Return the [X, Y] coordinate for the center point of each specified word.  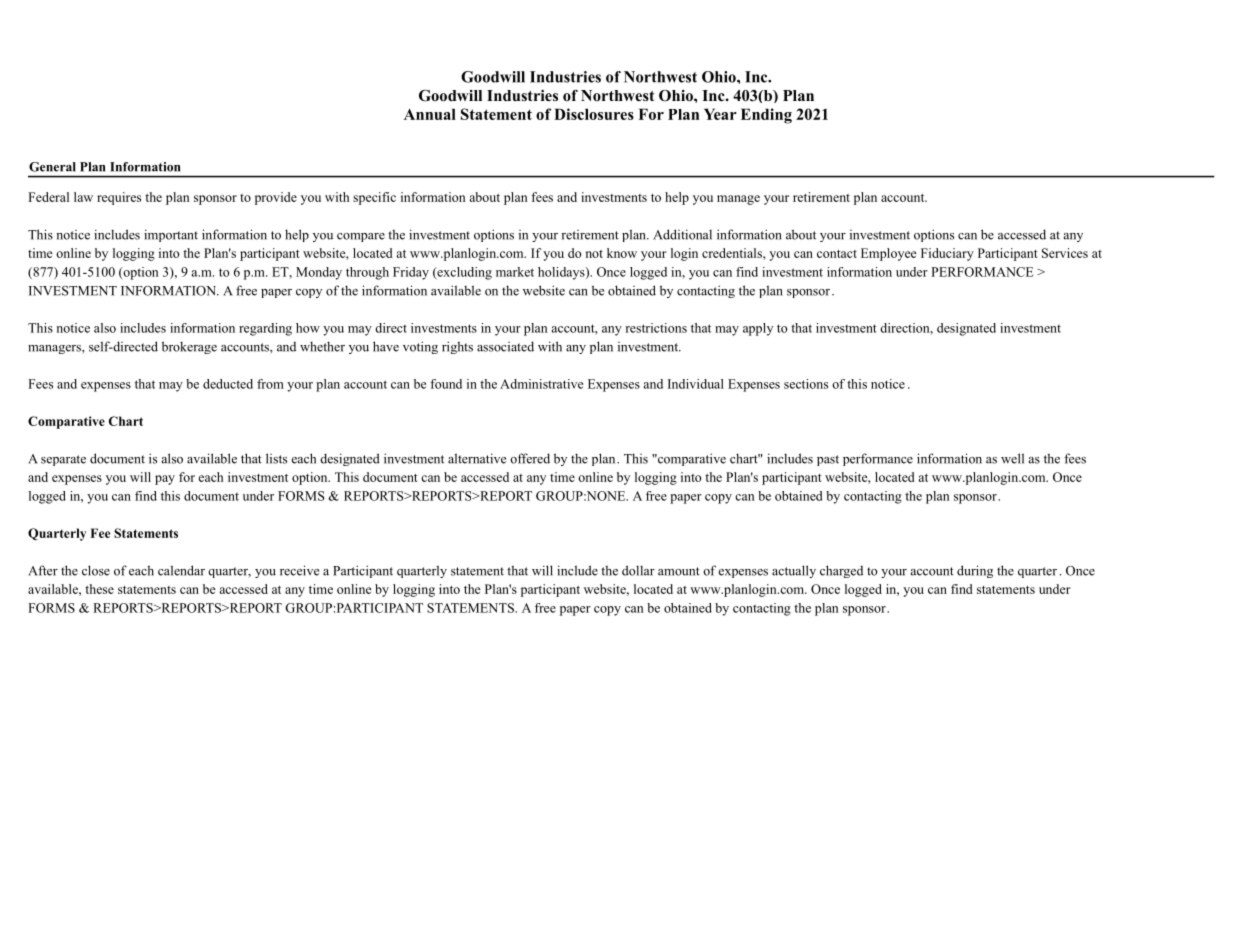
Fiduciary [947, 254]
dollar [638, 570]
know [622, 253]
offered [530, 458]
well [1012, 458]
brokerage [189, 347]
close [96, 570]
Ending [766, 116]
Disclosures [594, 114]
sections [806, 384]
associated [505, 346]
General [52, 167]
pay [165, 480]
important [171, 235]
